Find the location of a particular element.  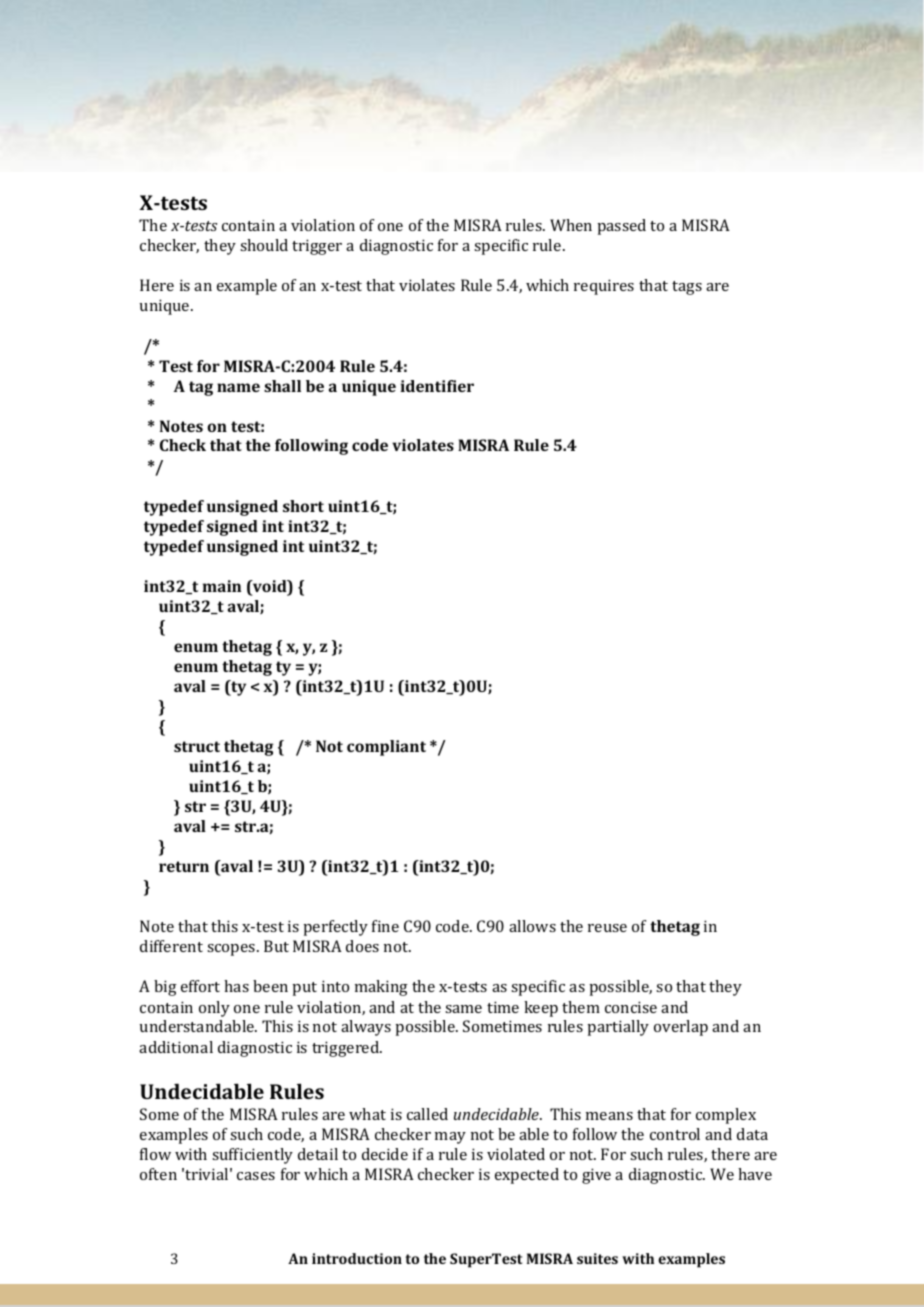

struct is located at coordinates (197, 746).
